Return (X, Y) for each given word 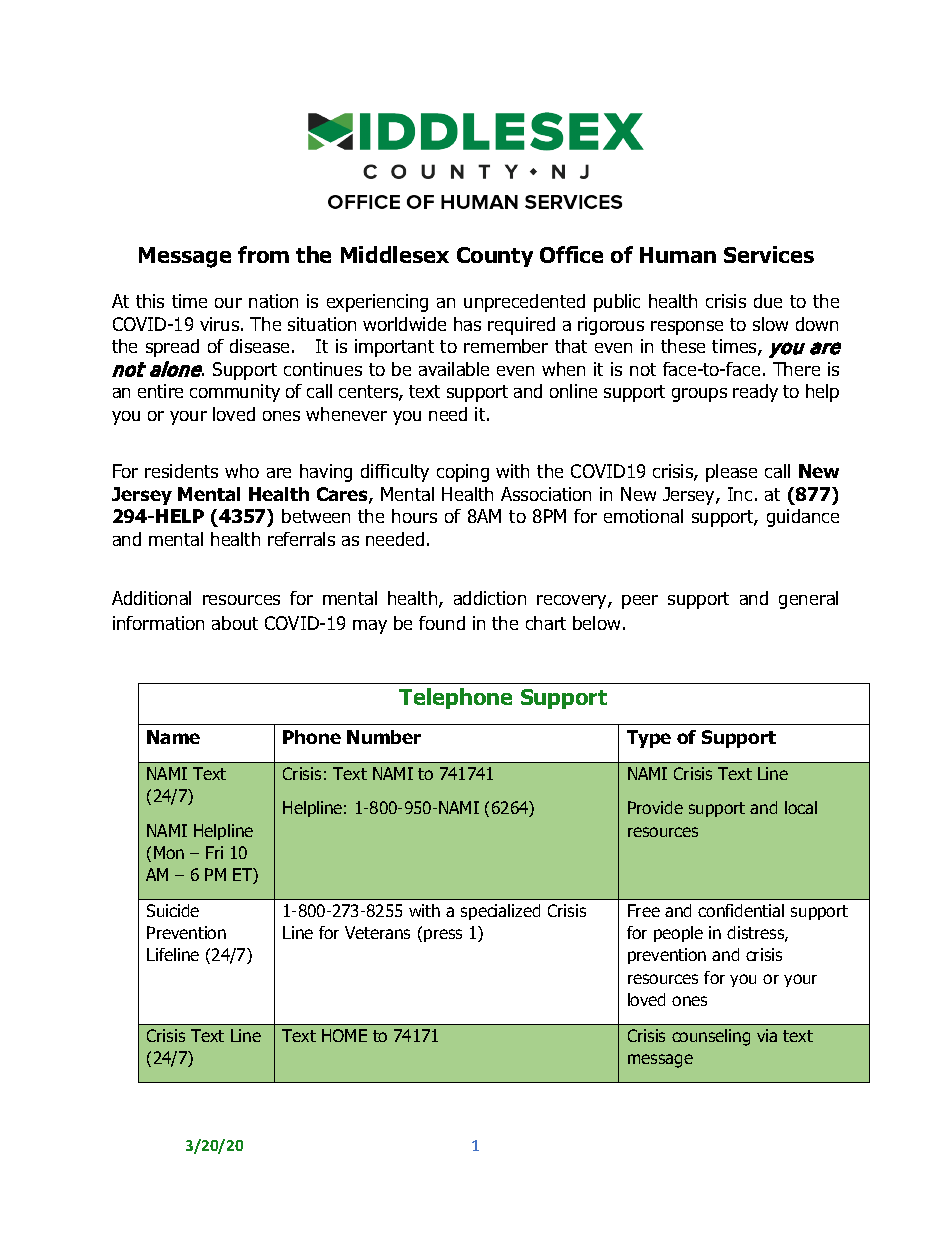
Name (173, 737)
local (801, 807)
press (443, 935)
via (767, 1035)
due (768, 301)
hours (414, 516)
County (495, 257)
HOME (344, 1035)
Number (384, 737)
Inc (740, 494)
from (263, 254)
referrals (301, 539)
